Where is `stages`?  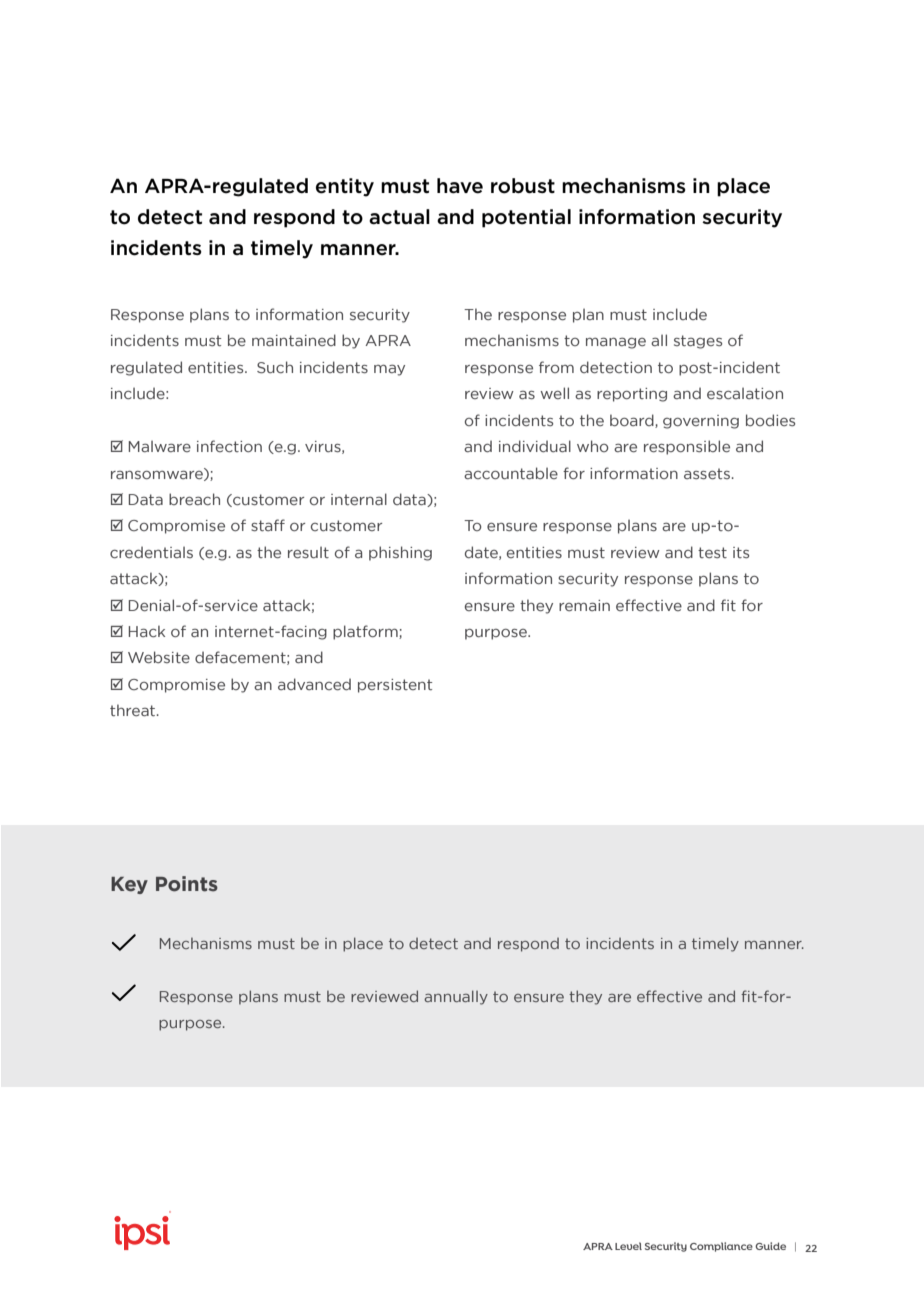
stages is located at coordinates (698, 342).
